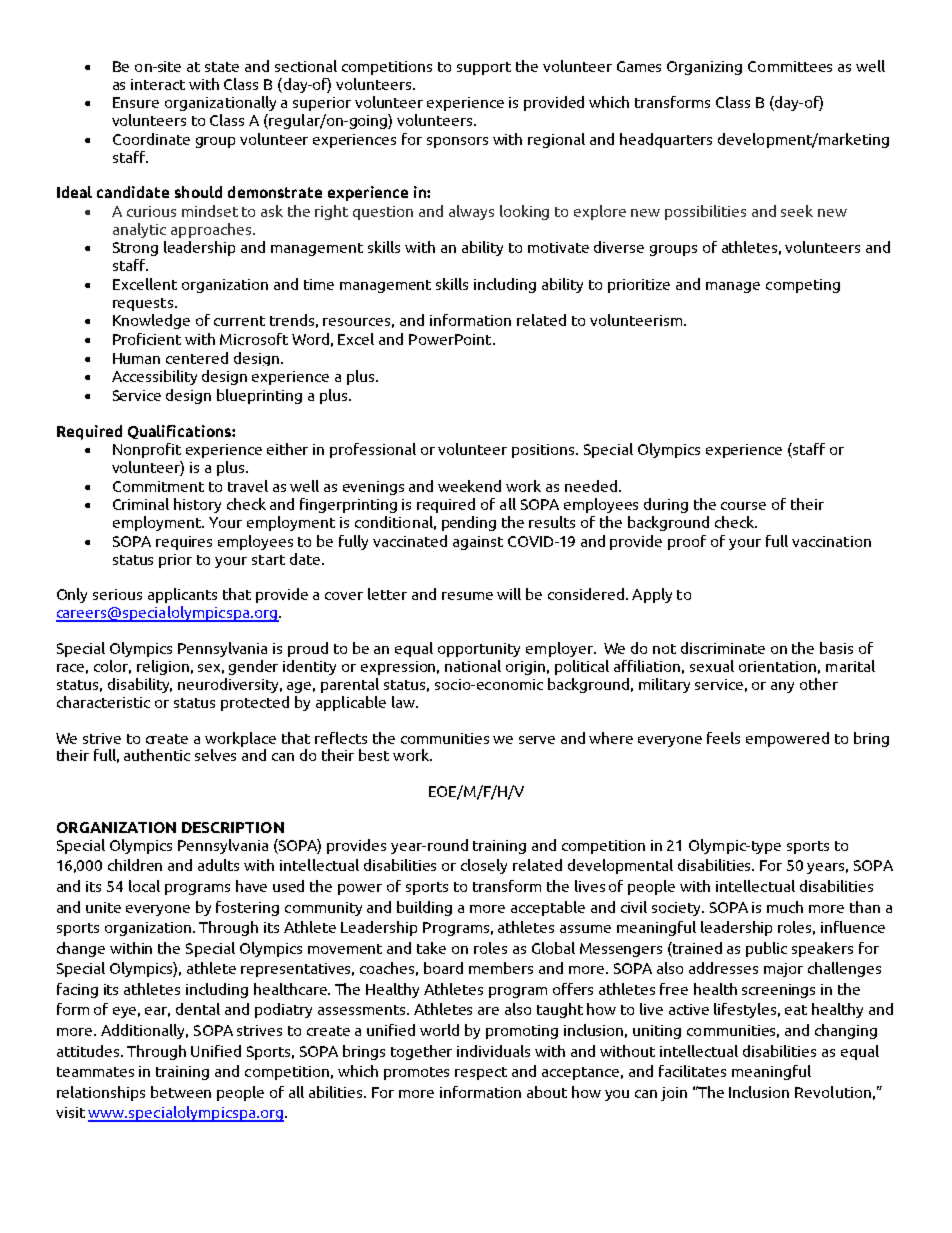 Image resolution: width=952 pixels, height=1233 pixels. What do you see at coordinates (181, 1092) in the screenshot?
I see `between` at bounding box center [181, 1092].
